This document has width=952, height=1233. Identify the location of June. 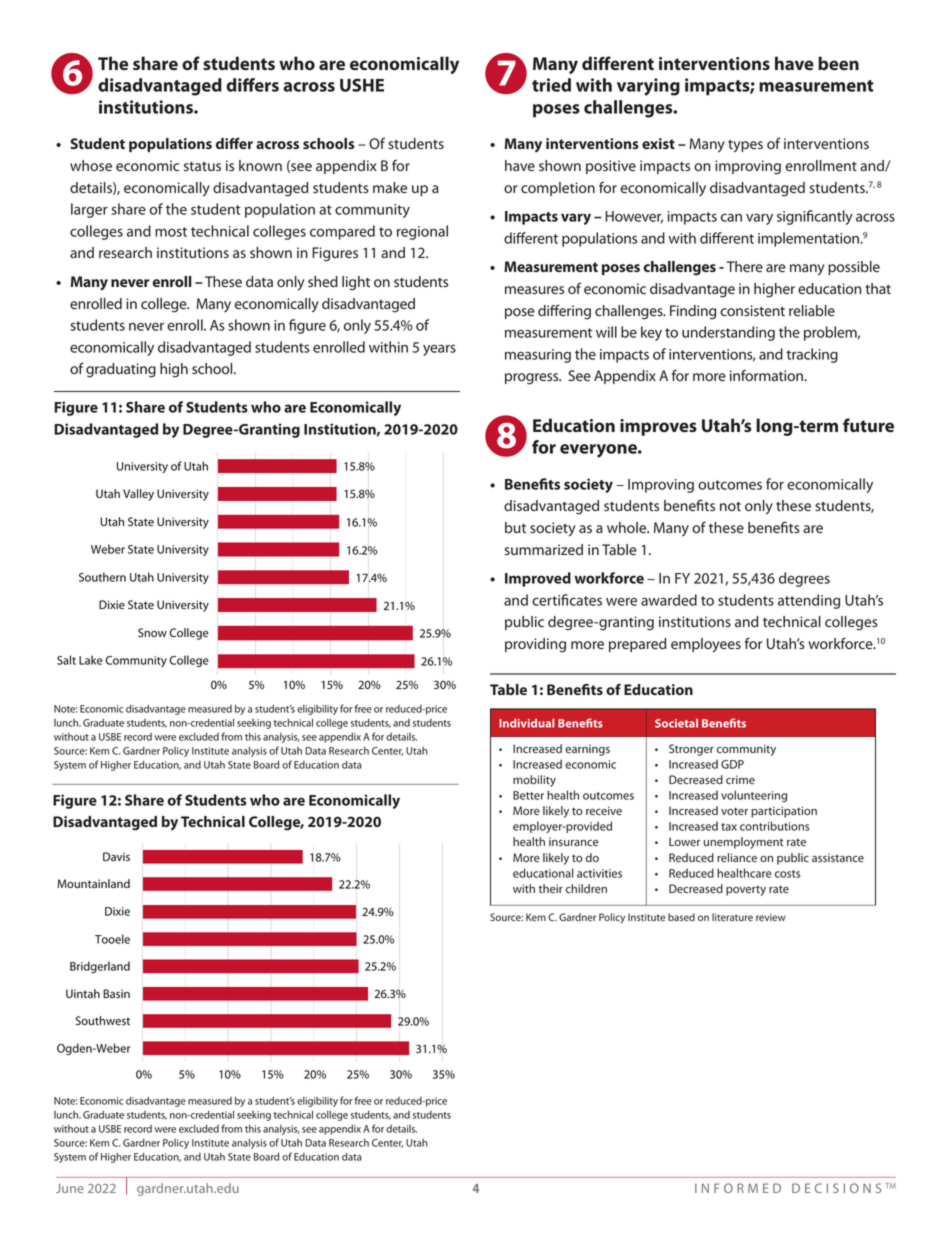
(70, 1188).
